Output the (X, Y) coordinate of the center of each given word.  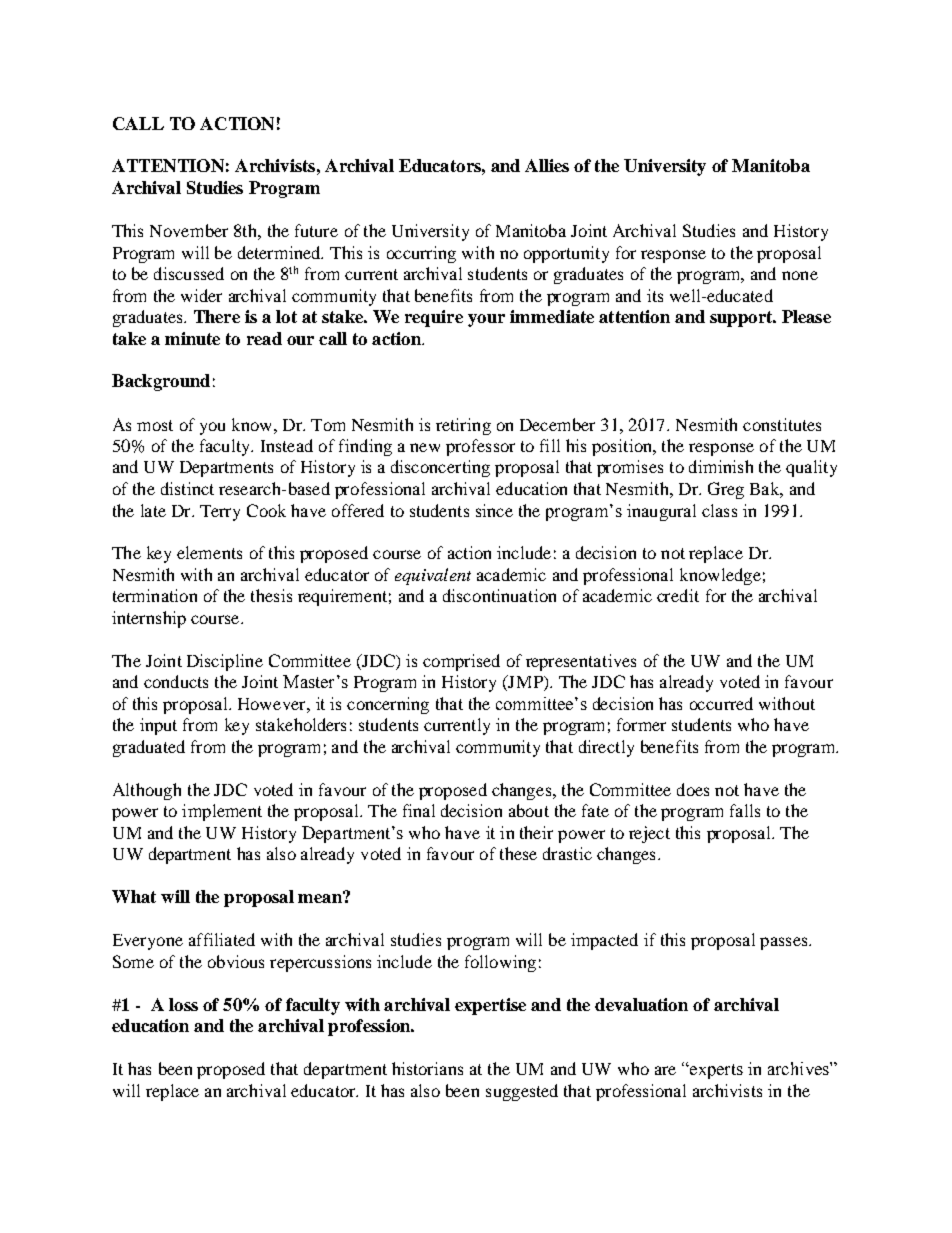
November (189, 230)
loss (183, 1004)
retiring (463, 426)
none (800, 275)
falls (745, 810)
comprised (461, 662)
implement (222, 812)
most (155, 425)
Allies (547, 165)
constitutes (782, 424)
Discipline (225, 662)
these (518, 853)
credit (678, 595)
